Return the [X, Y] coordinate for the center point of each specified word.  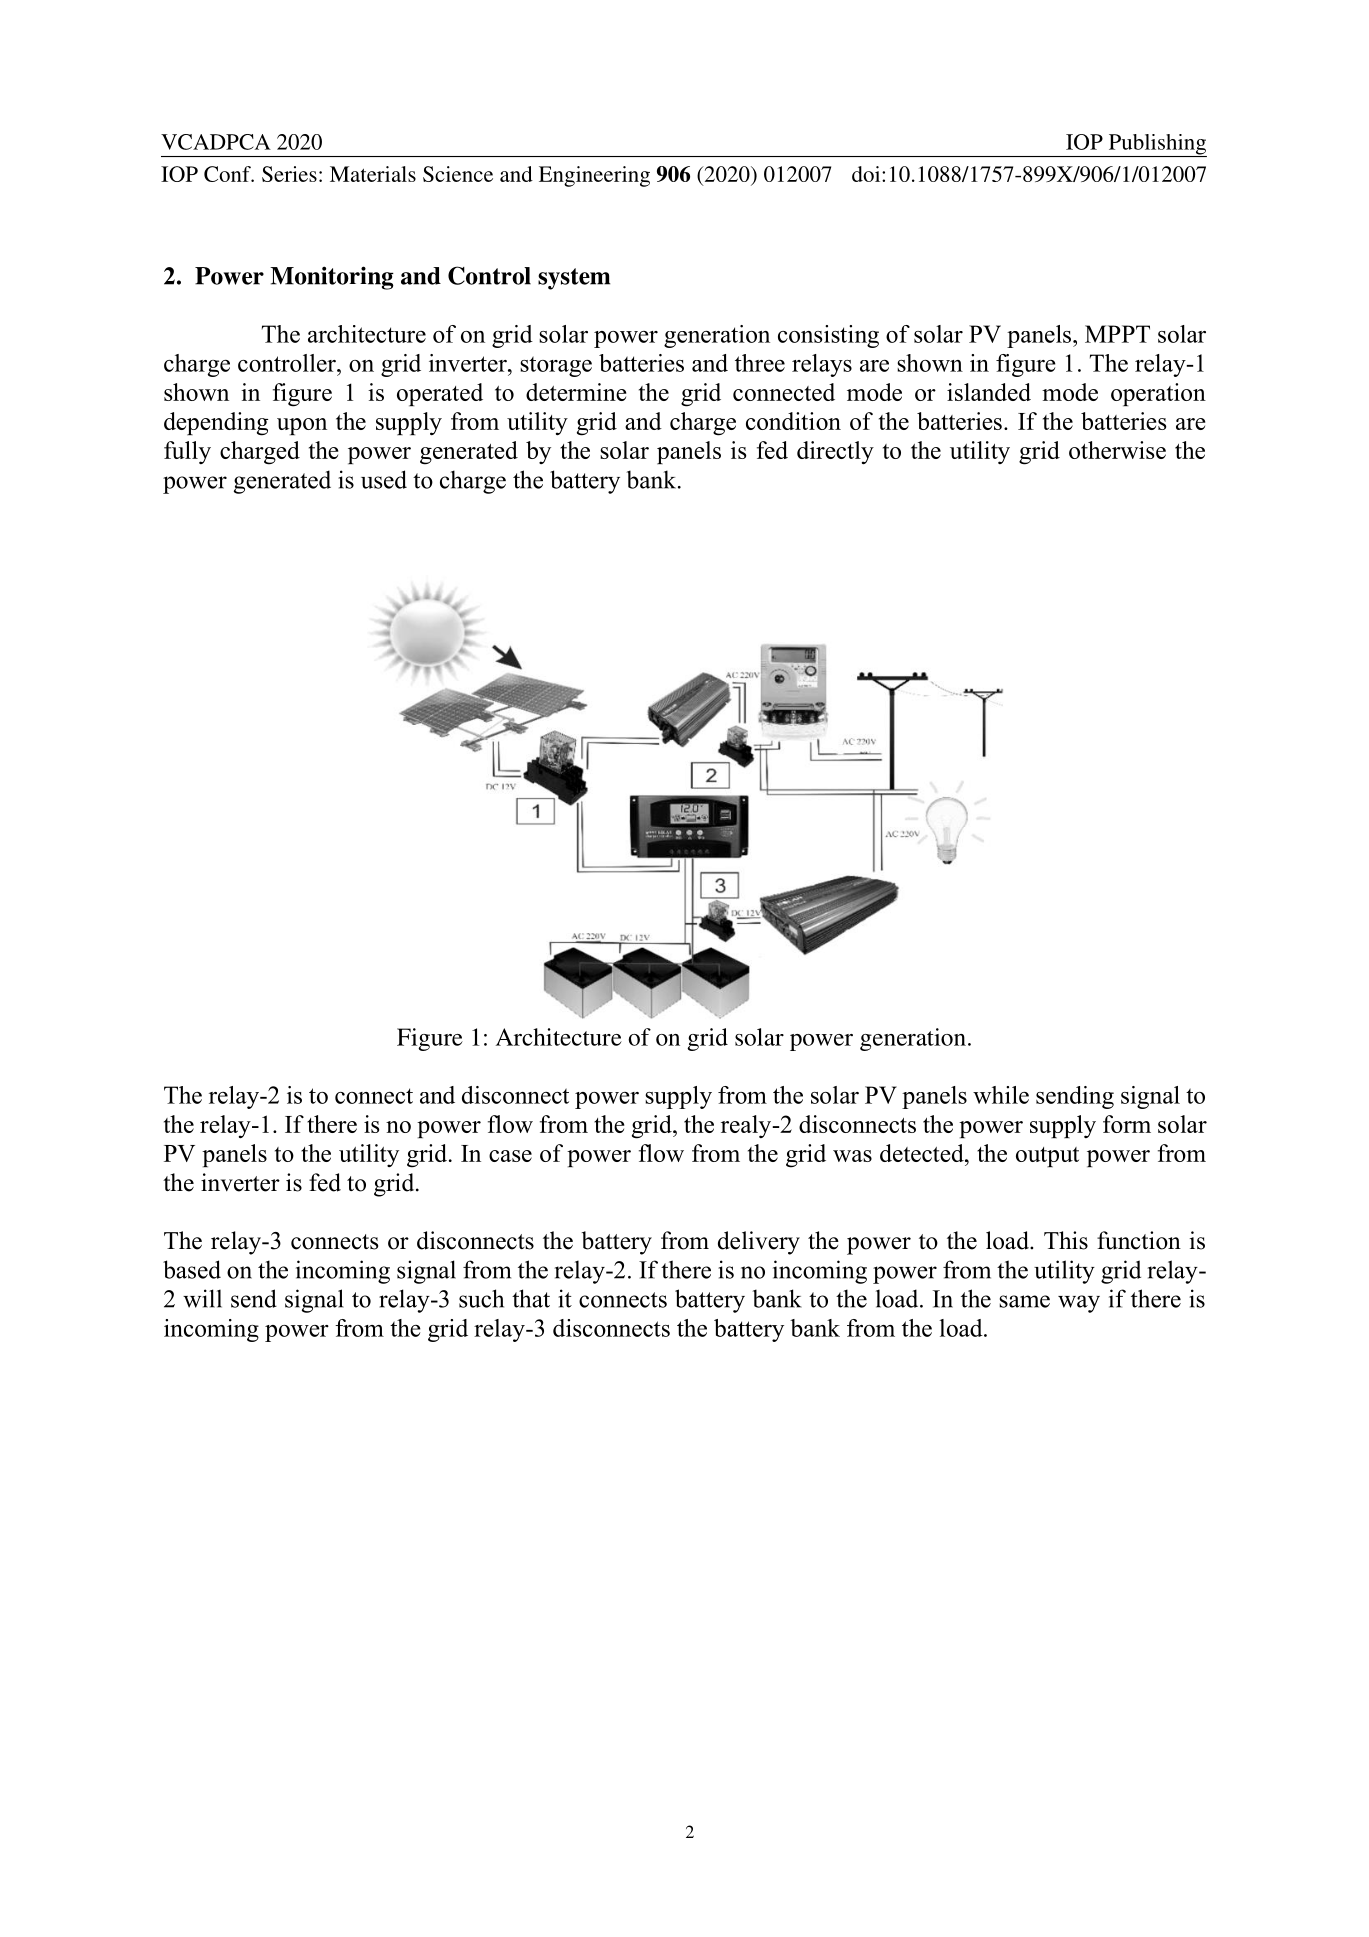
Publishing [1156, 145]
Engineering [594, 176]
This [1066, 1240]
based [192, 1269]
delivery [759, 1243]
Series [289, 174]
